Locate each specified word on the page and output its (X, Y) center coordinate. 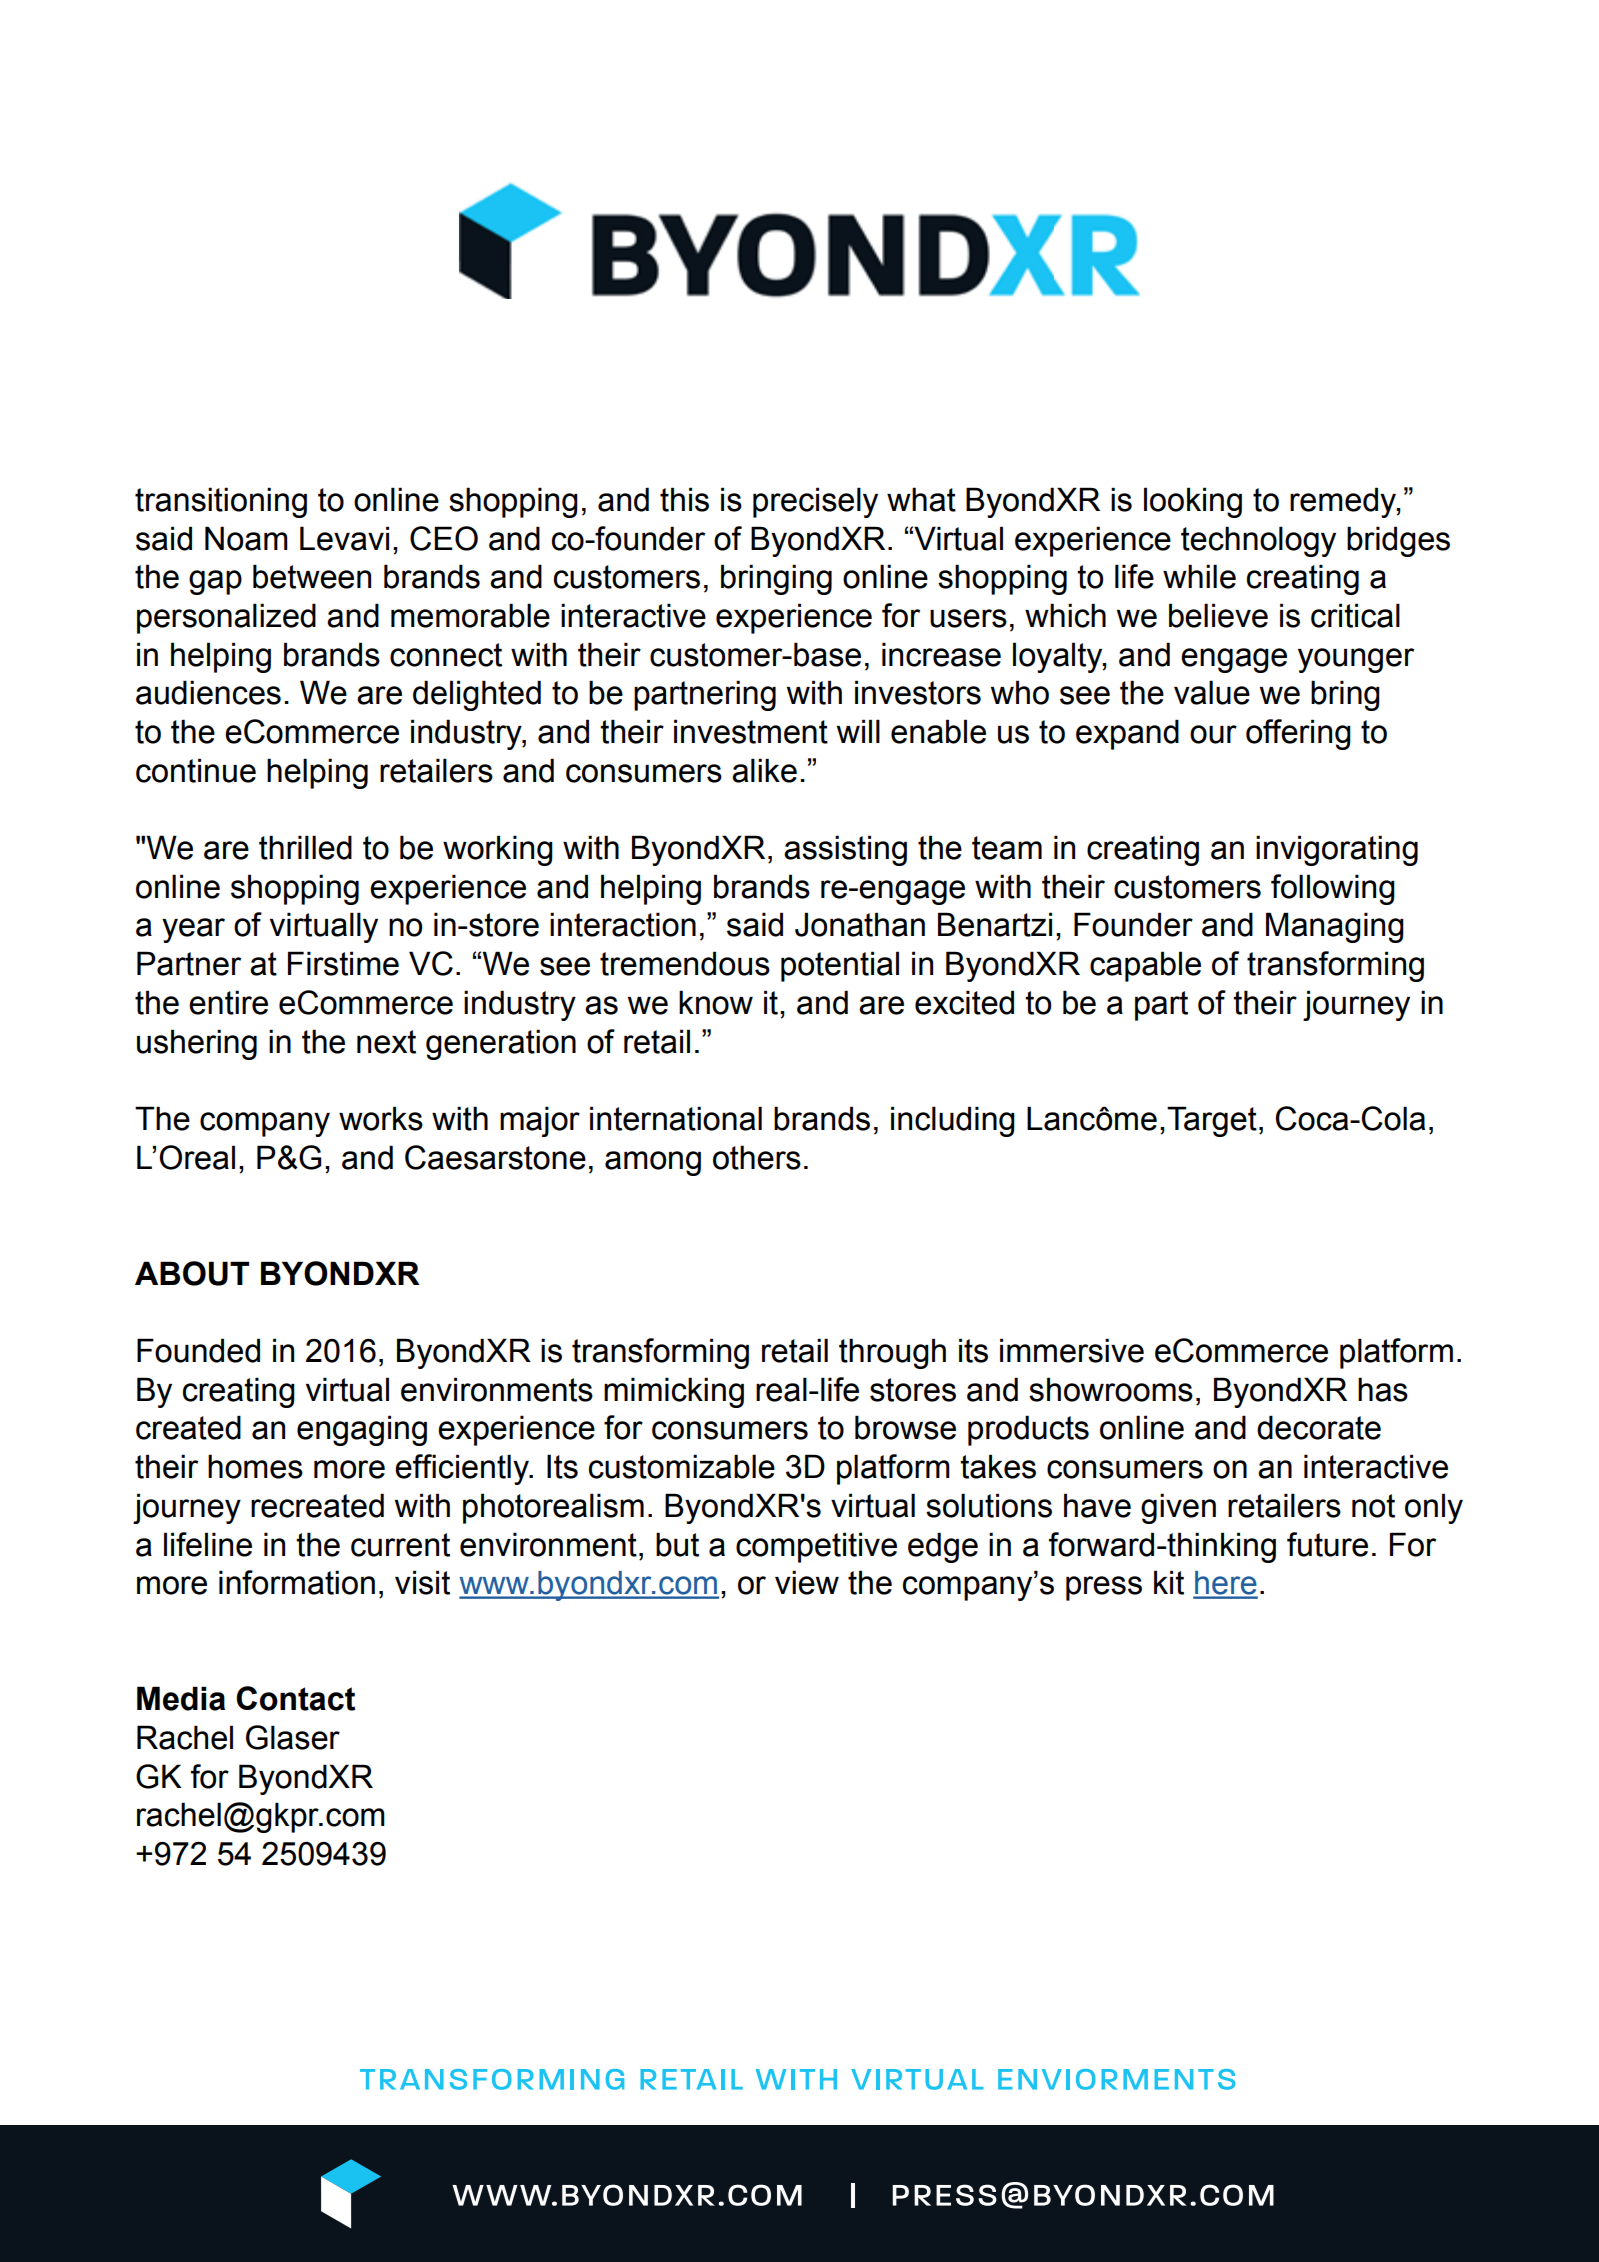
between (312, 576)
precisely (815, 502)
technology (1258, 541)
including (953, 1121)
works (381, 1118)
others (757, 1157)
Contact (295, 1698)
